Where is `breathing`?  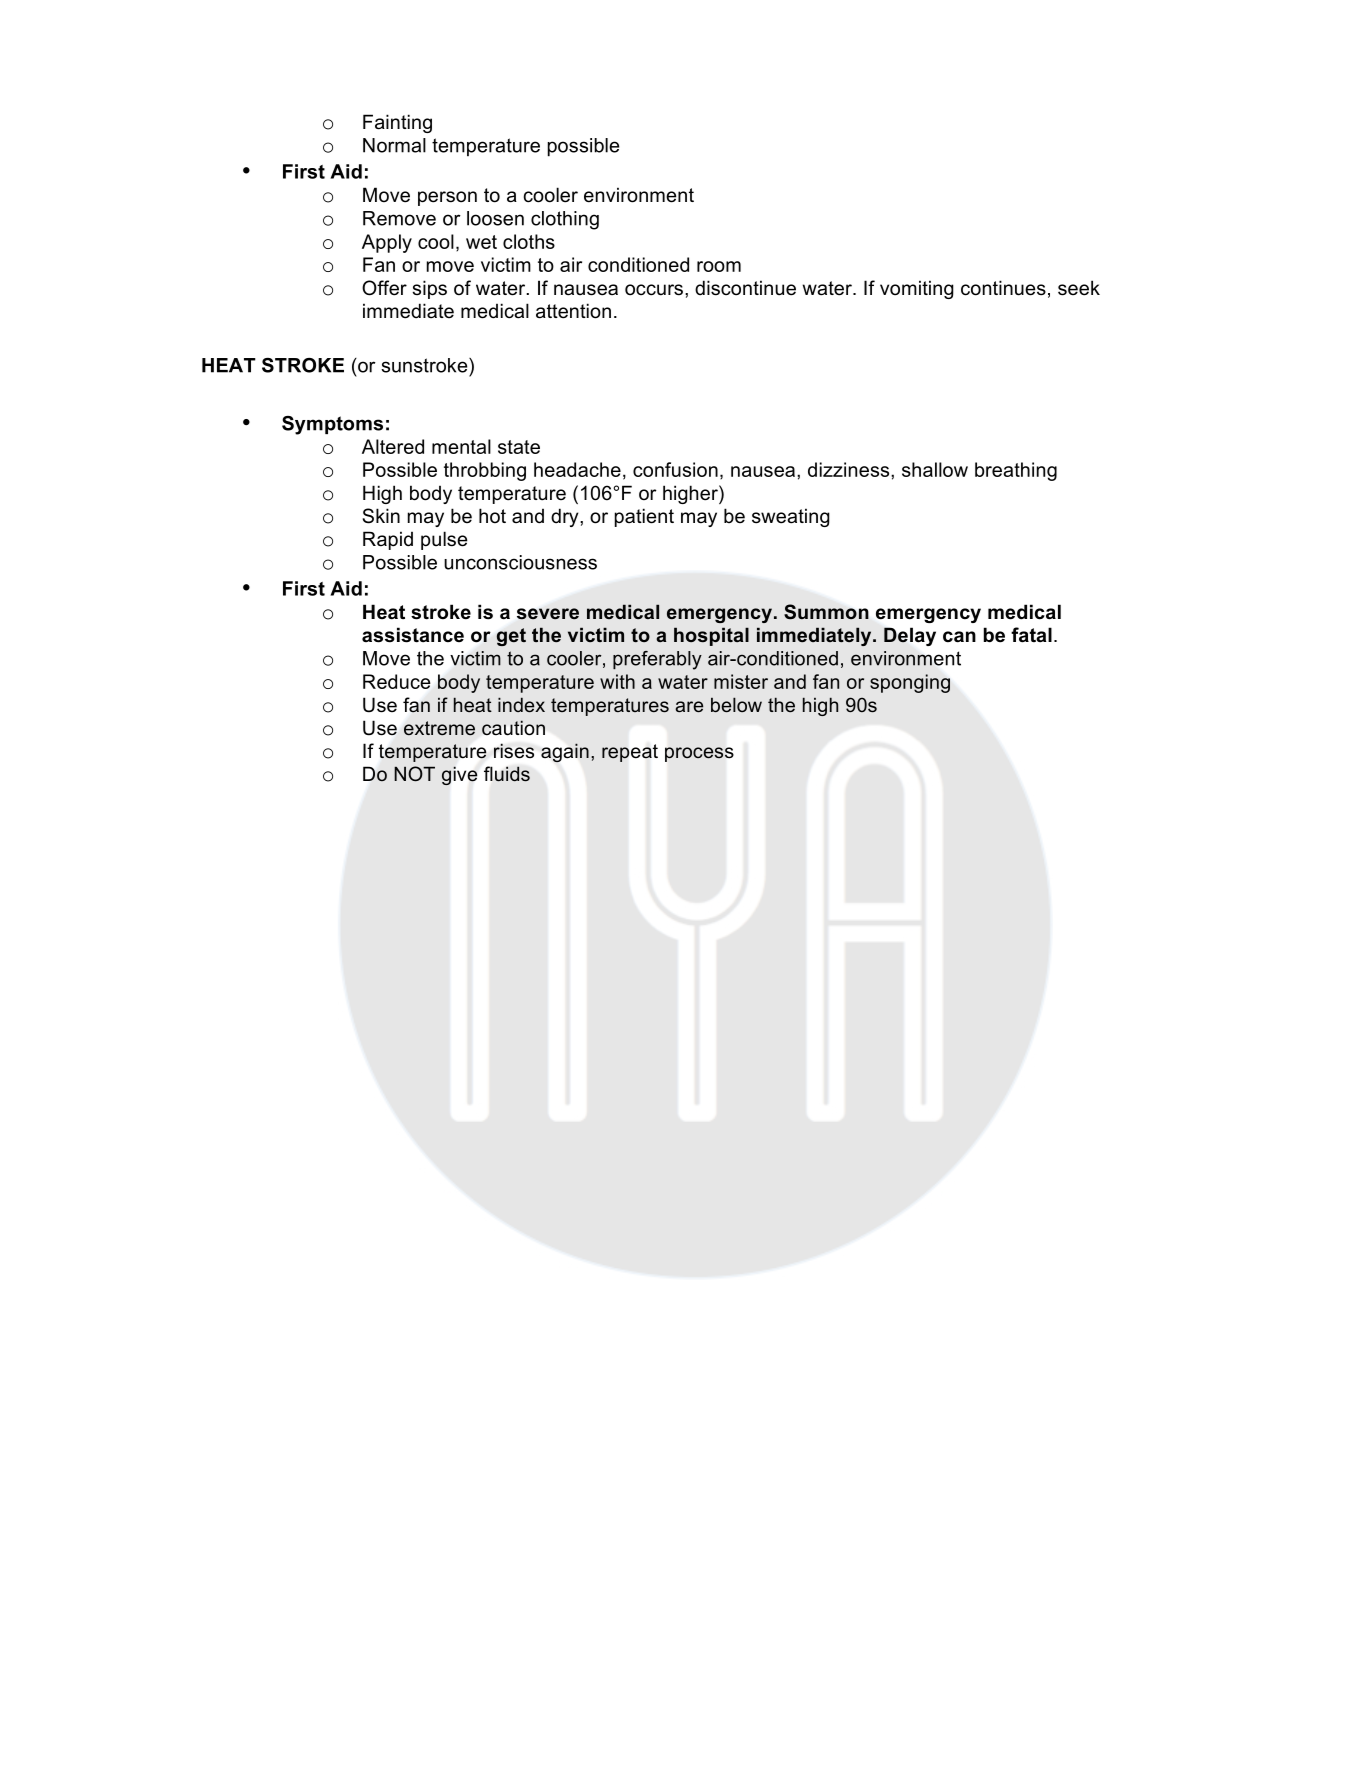 breathing is located at coordinates (1016, 471).
